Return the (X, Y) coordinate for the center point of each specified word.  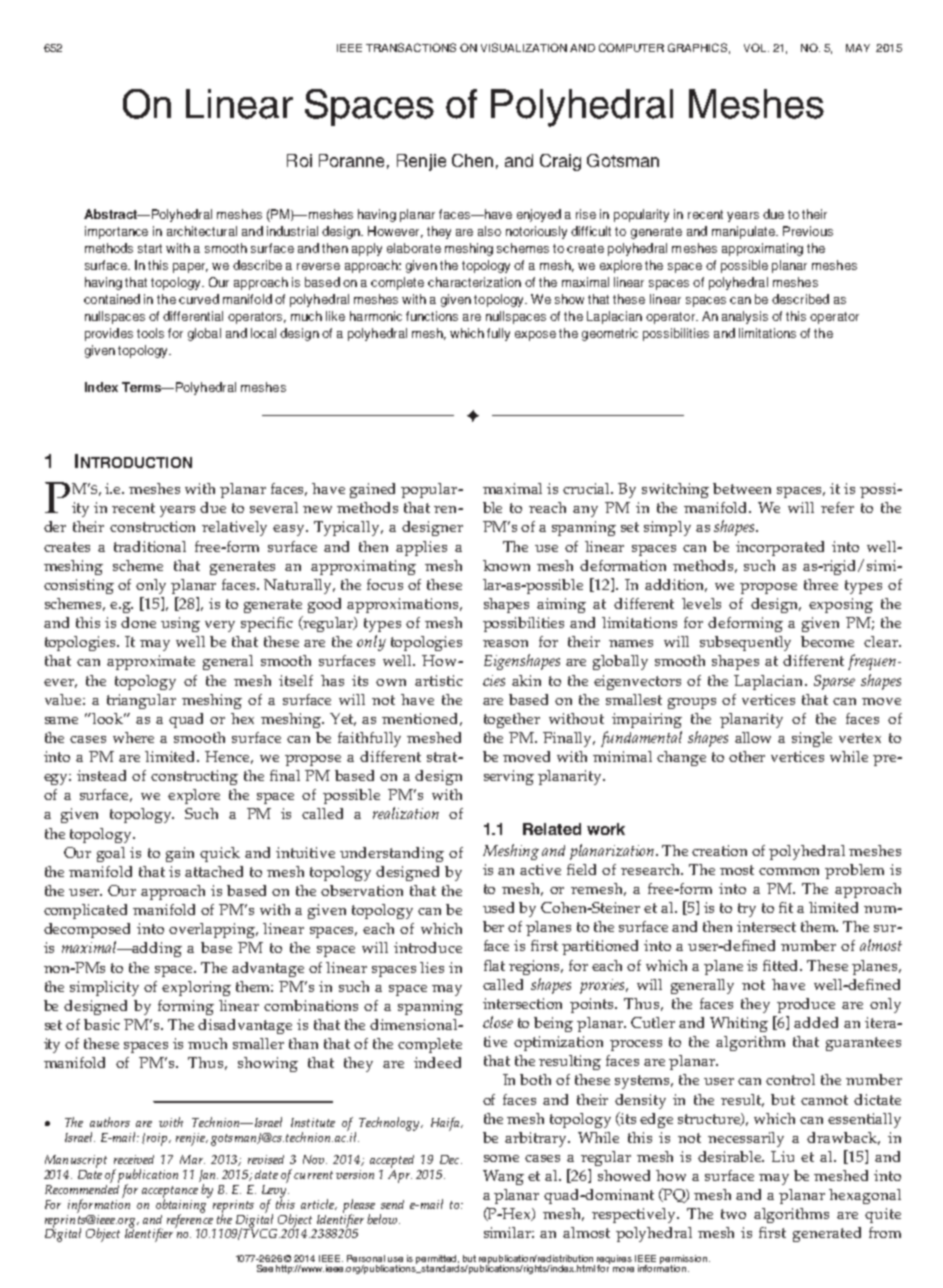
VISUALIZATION (524, 47)
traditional (150, 546)
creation (719, 850)
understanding (392, 854)
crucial (588, 488)
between (742, 488)
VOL (756, 47)
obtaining (182, 1205)
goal (111, 854)
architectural (202, 231)
